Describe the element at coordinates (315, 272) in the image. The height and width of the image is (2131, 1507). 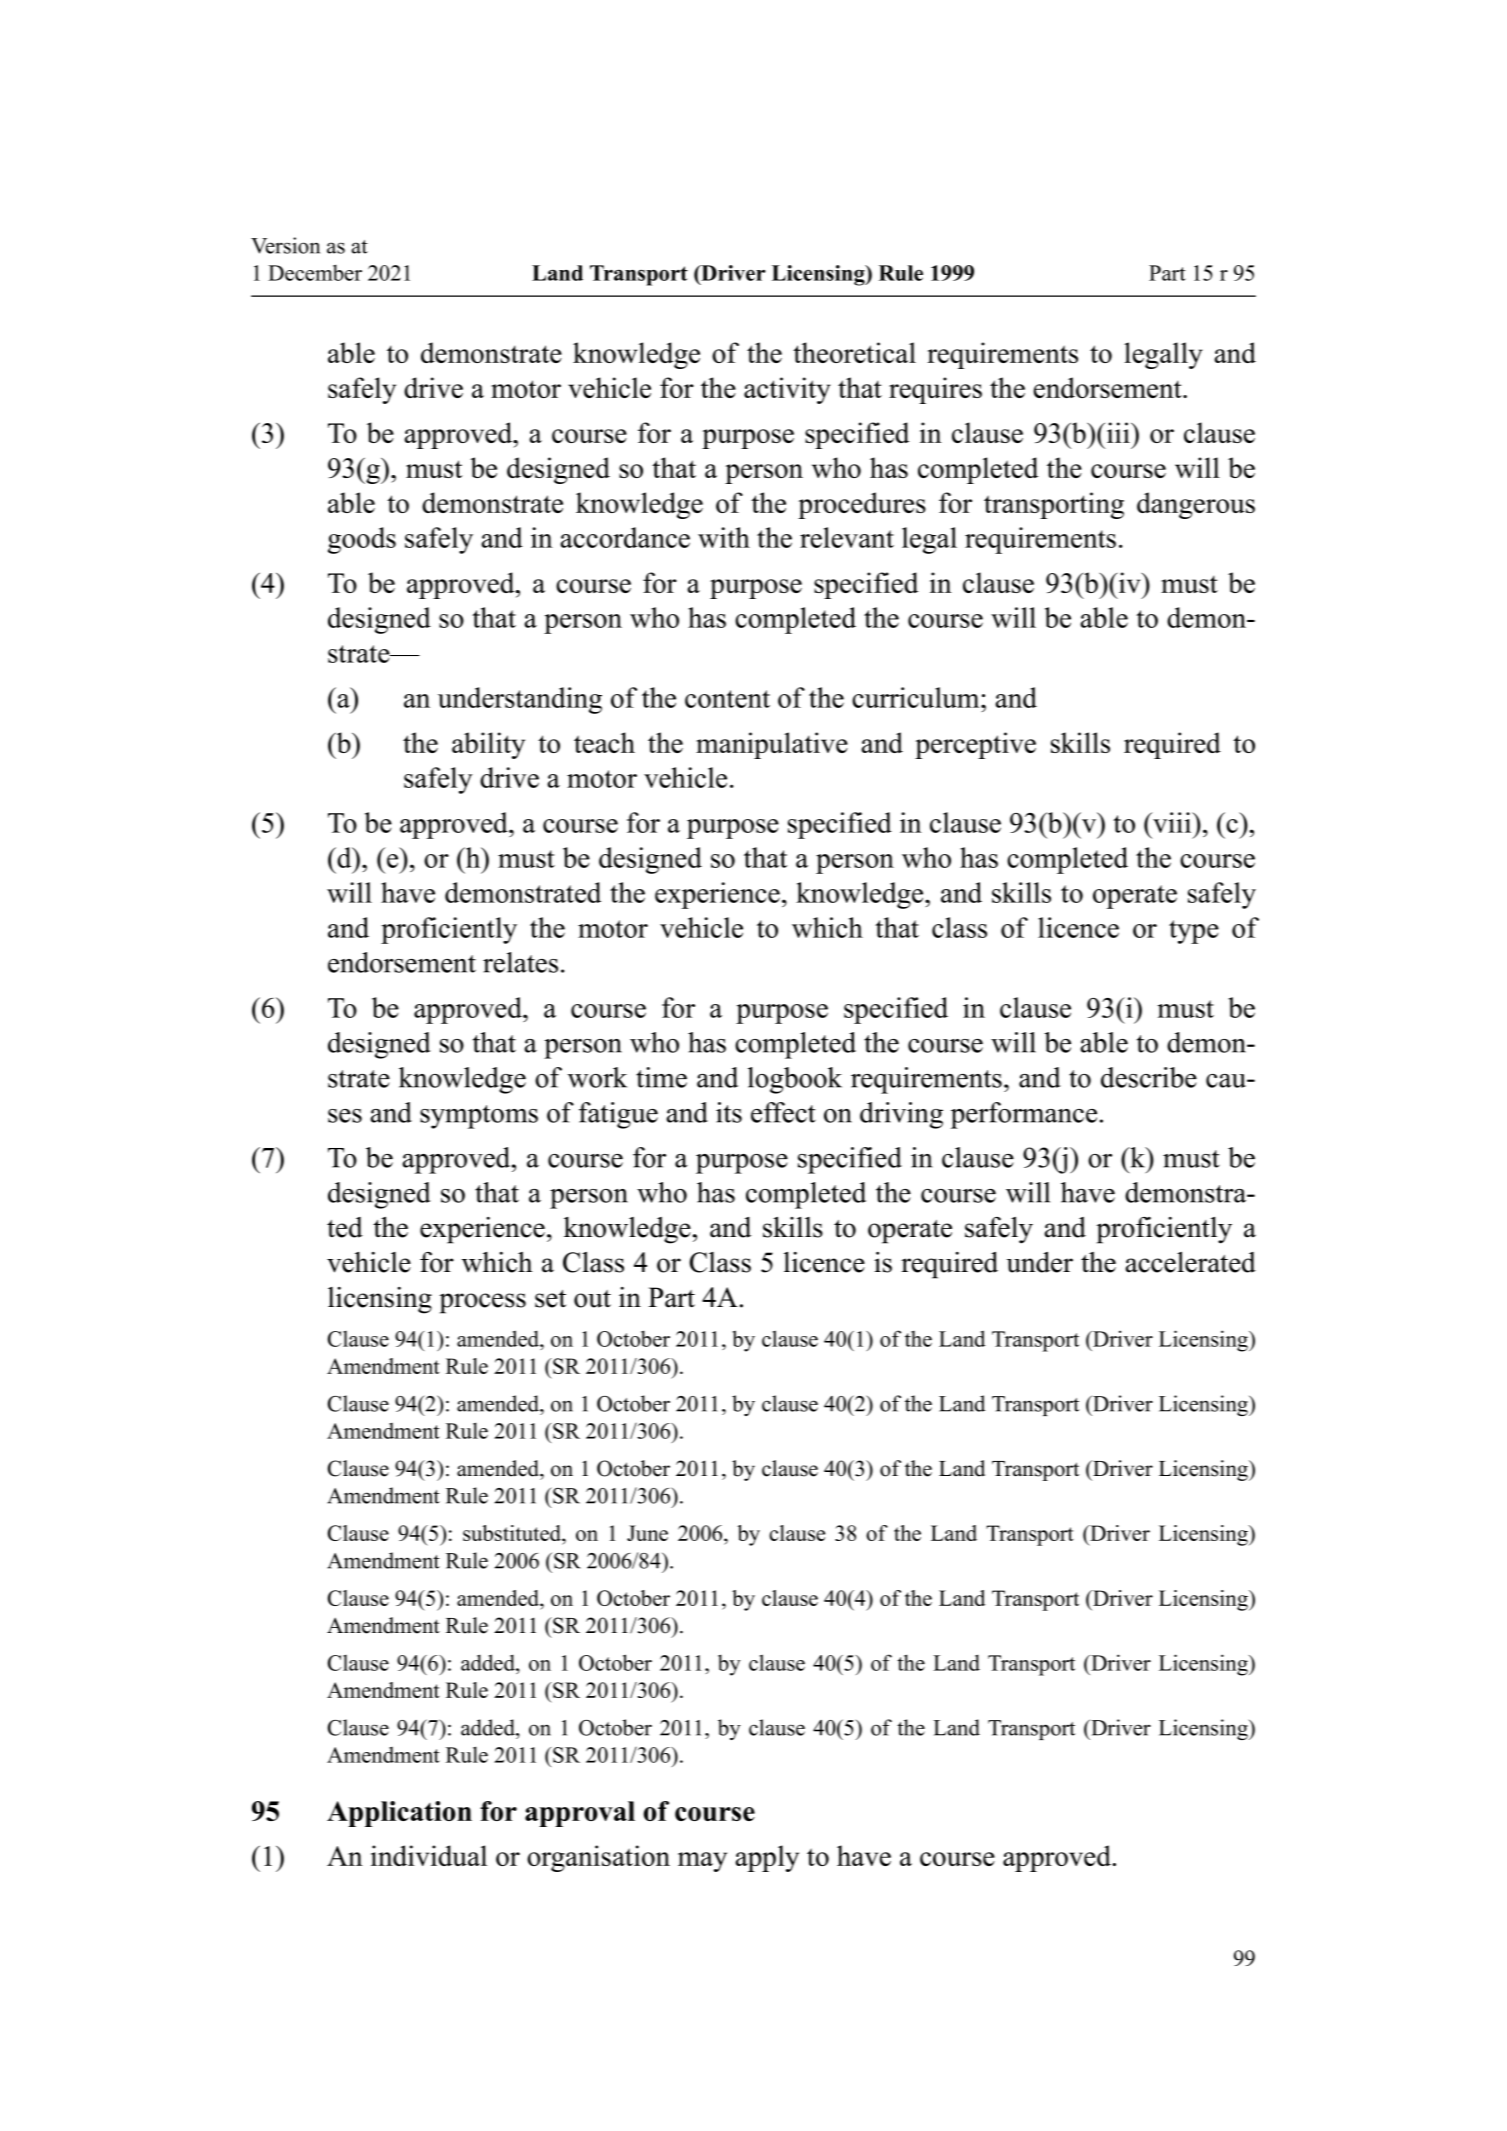
I see `December` at that location.
